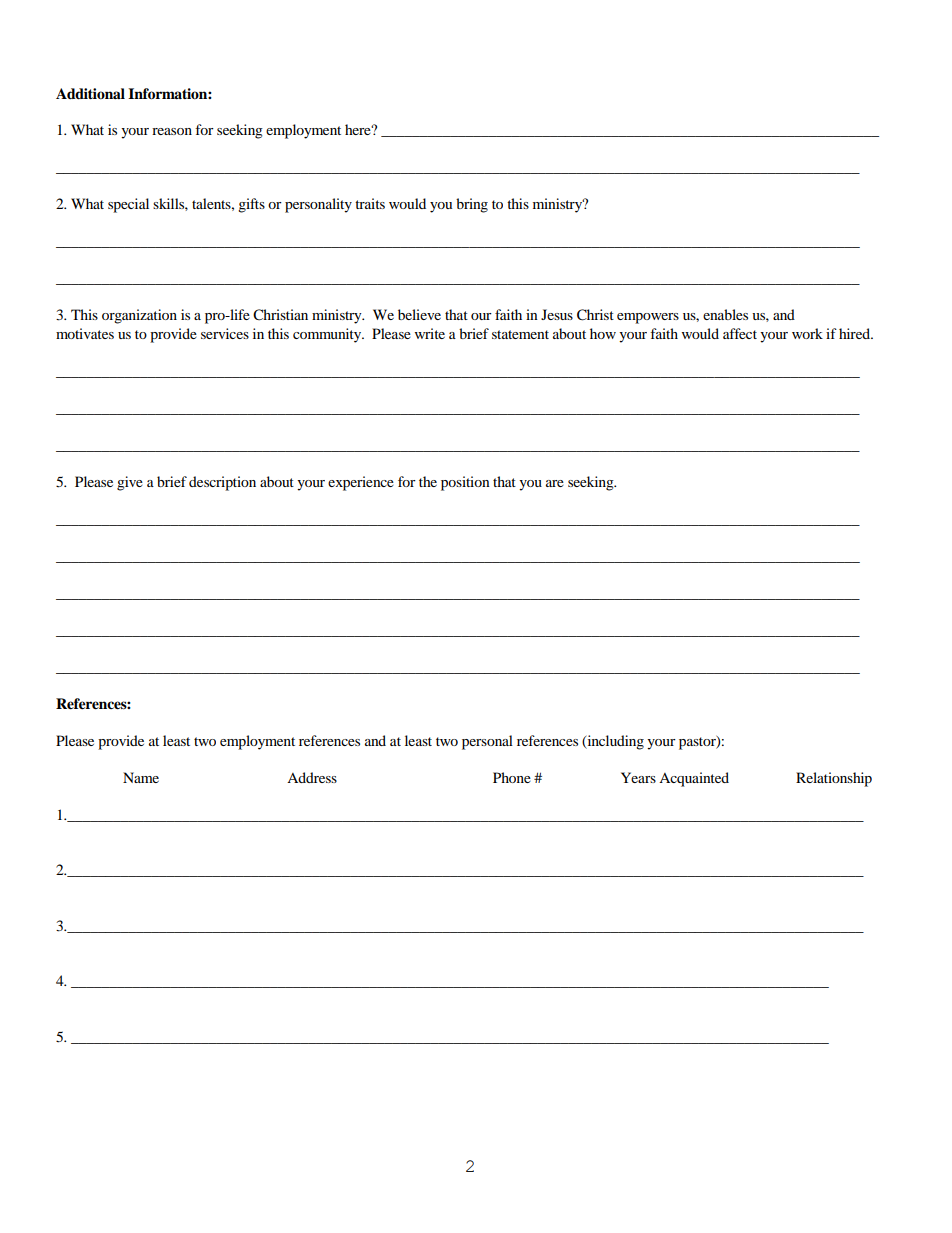 This screenshot has height=1233, width=952. I want to click on description, so click(222, 483).
